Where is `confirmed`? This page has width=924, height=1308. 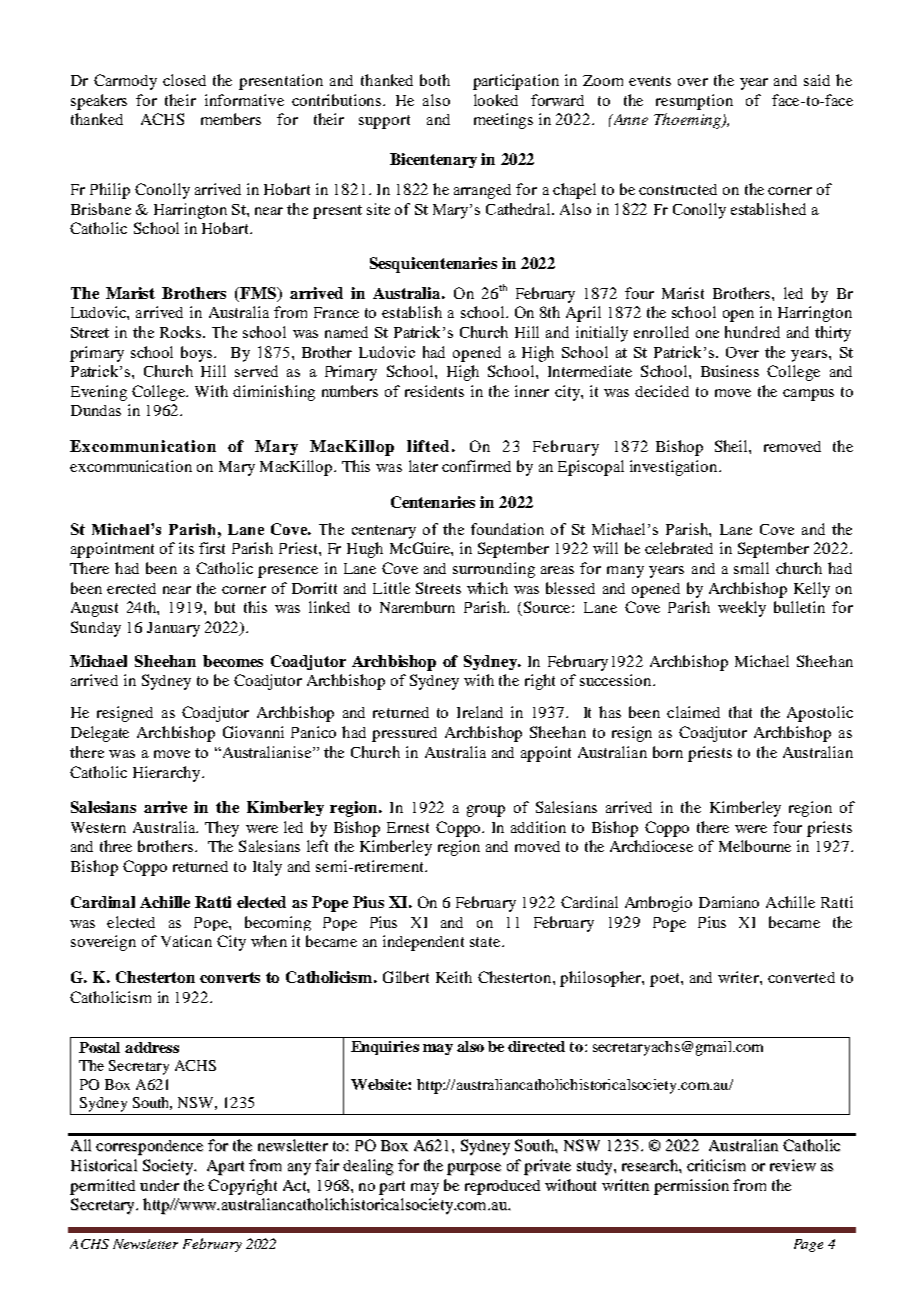 confirmed is located at coordinates (476, 466).
